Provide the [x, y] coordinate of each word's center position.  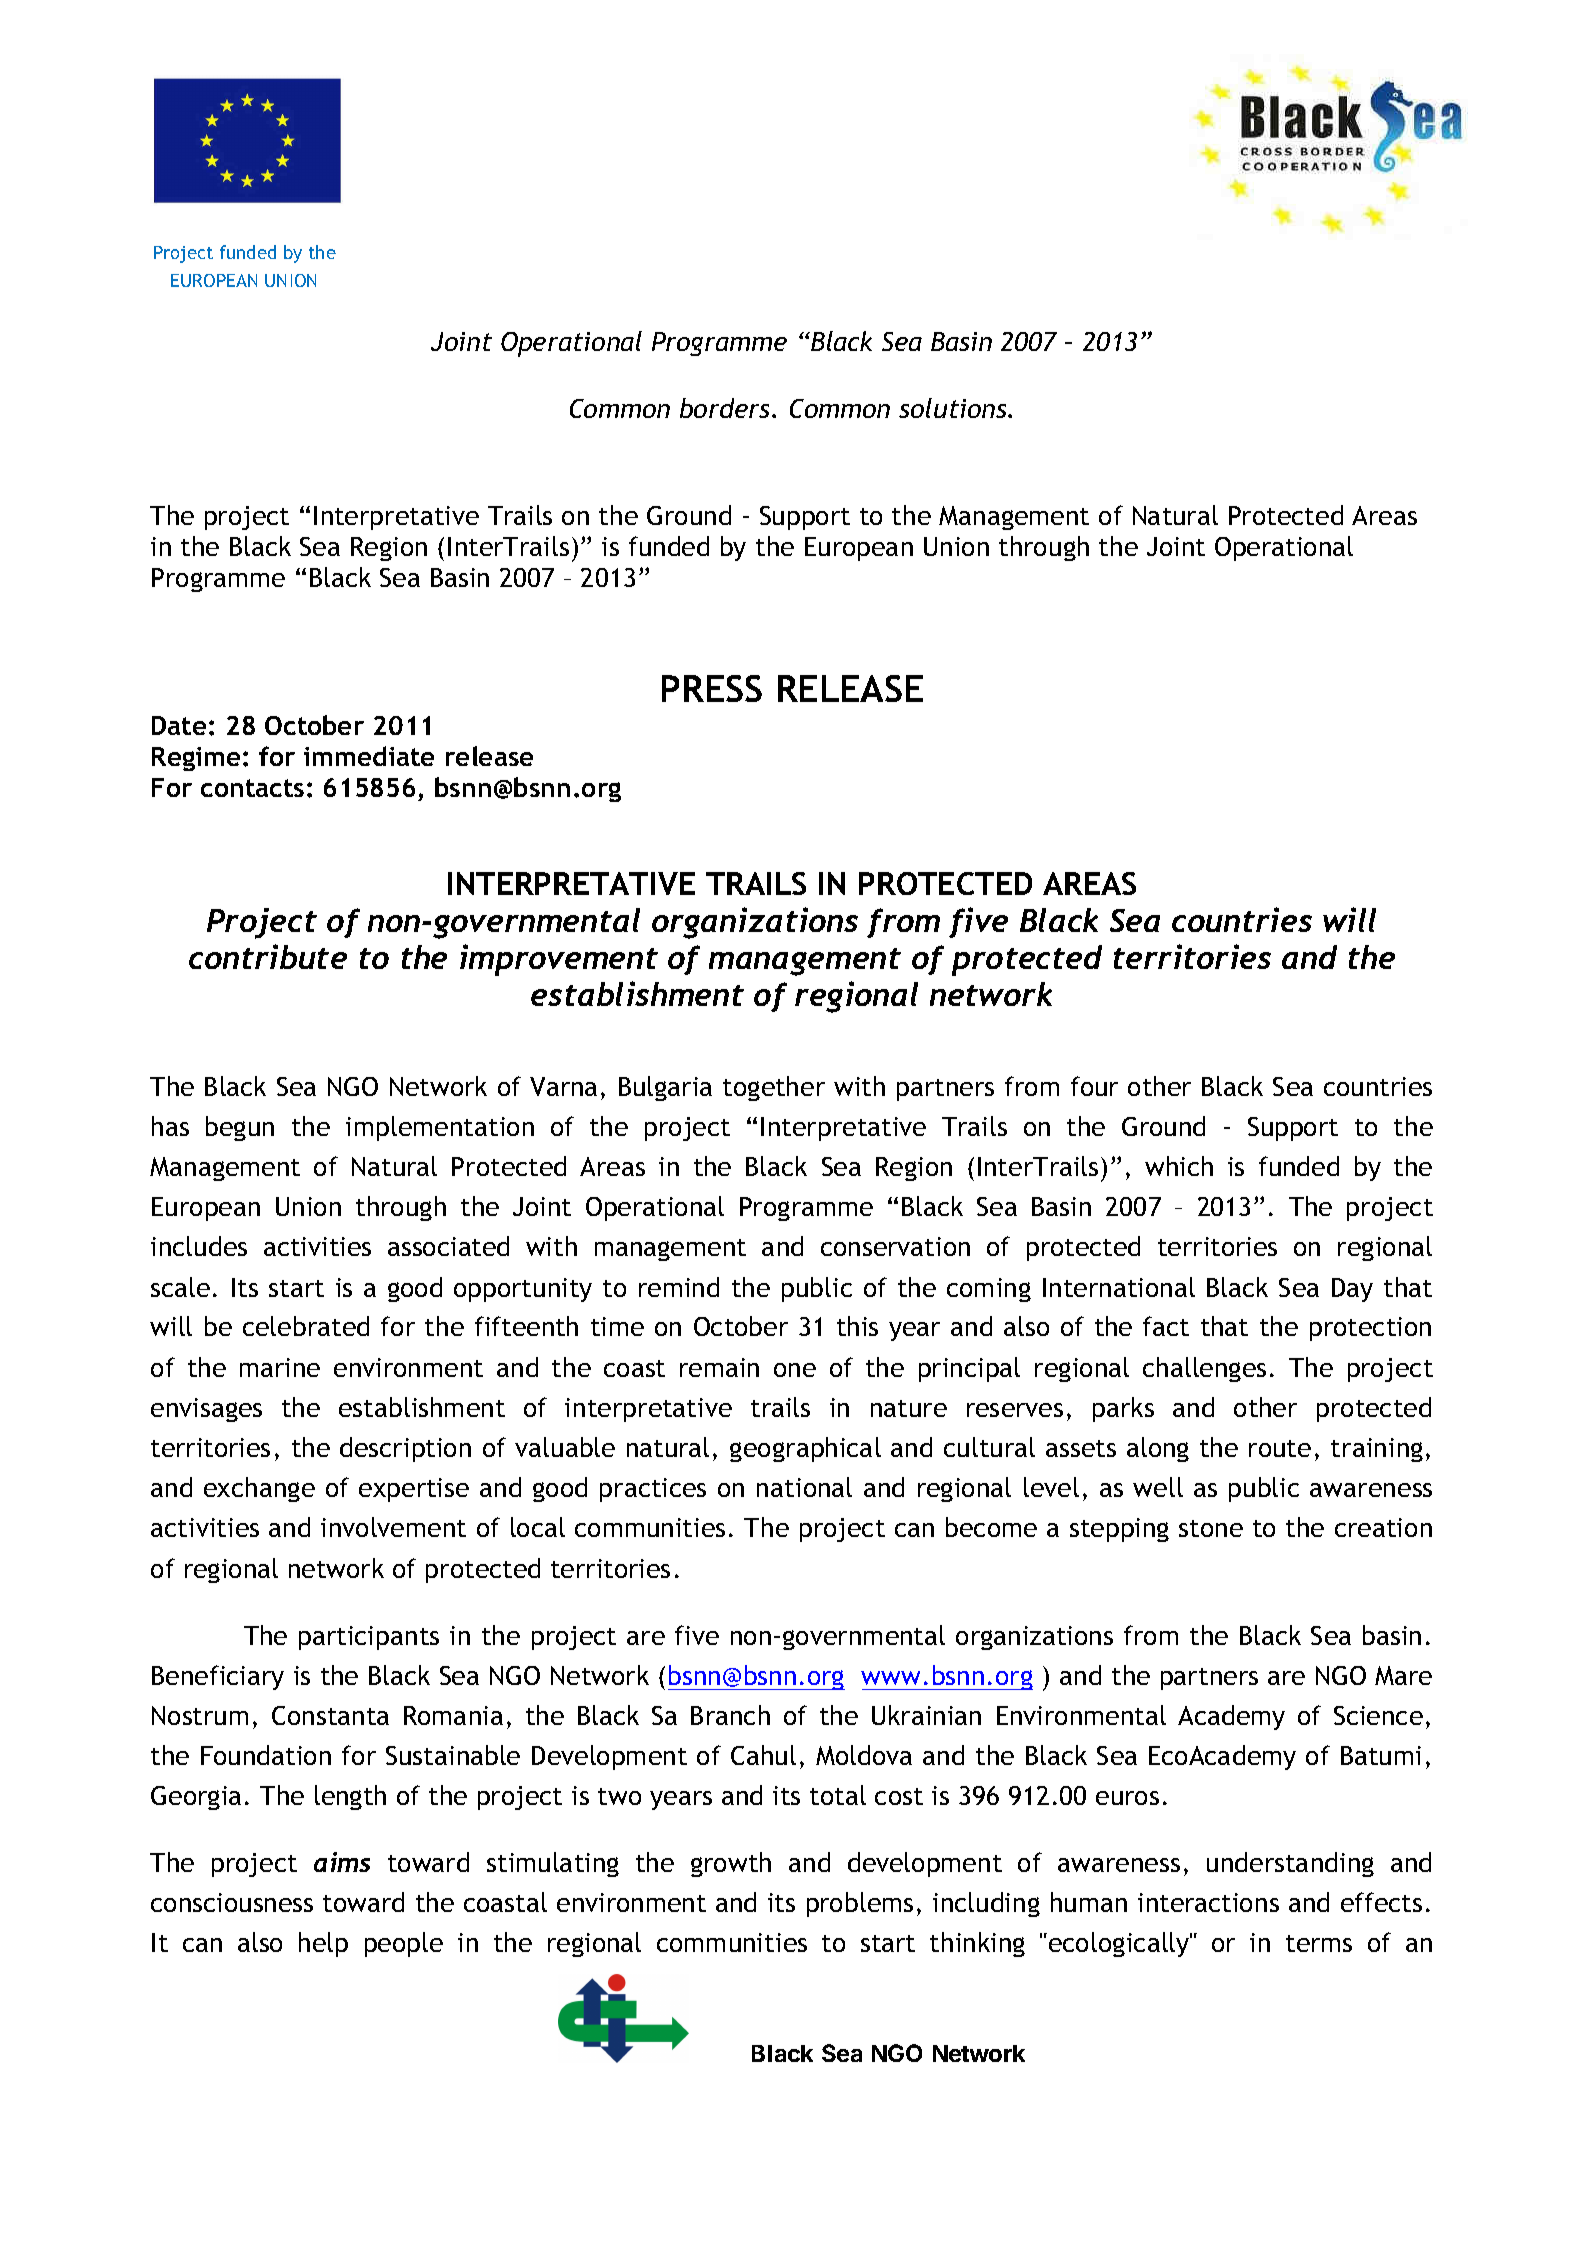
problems [860, 1904]
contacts [252, 788]
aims [342, 1862]
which [1179, 1166]
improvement [559, 960]
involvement [393, 1527]
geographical [805, 1449]
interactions [1208, 1902]
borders [726, 408]
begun [240, 1128]
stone [1211, 1528]
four [1094, 1086]
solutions [954, 408]
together [774, 1088]
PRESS [712, 688]
